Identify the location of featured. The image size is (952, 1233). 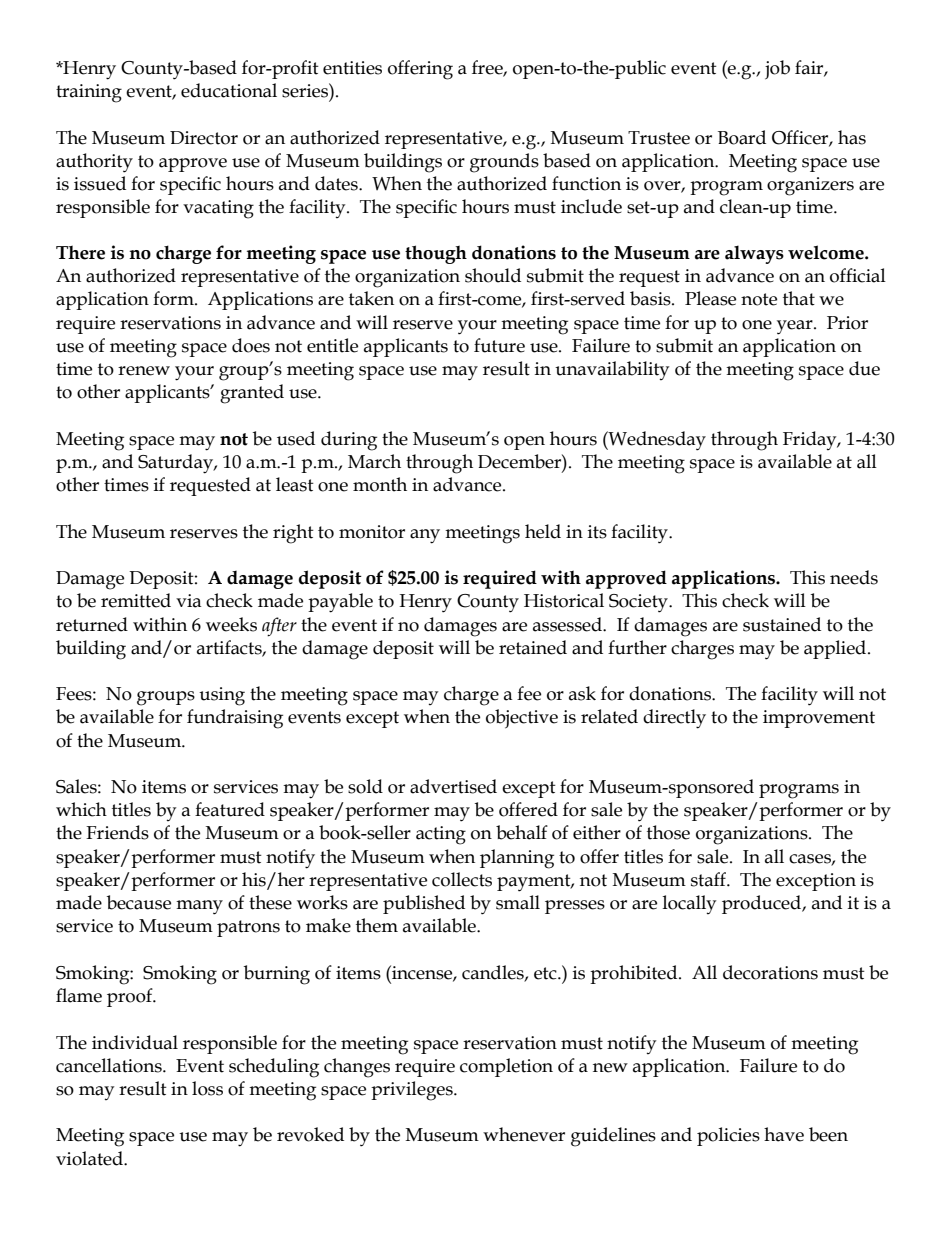
(230, 809).
